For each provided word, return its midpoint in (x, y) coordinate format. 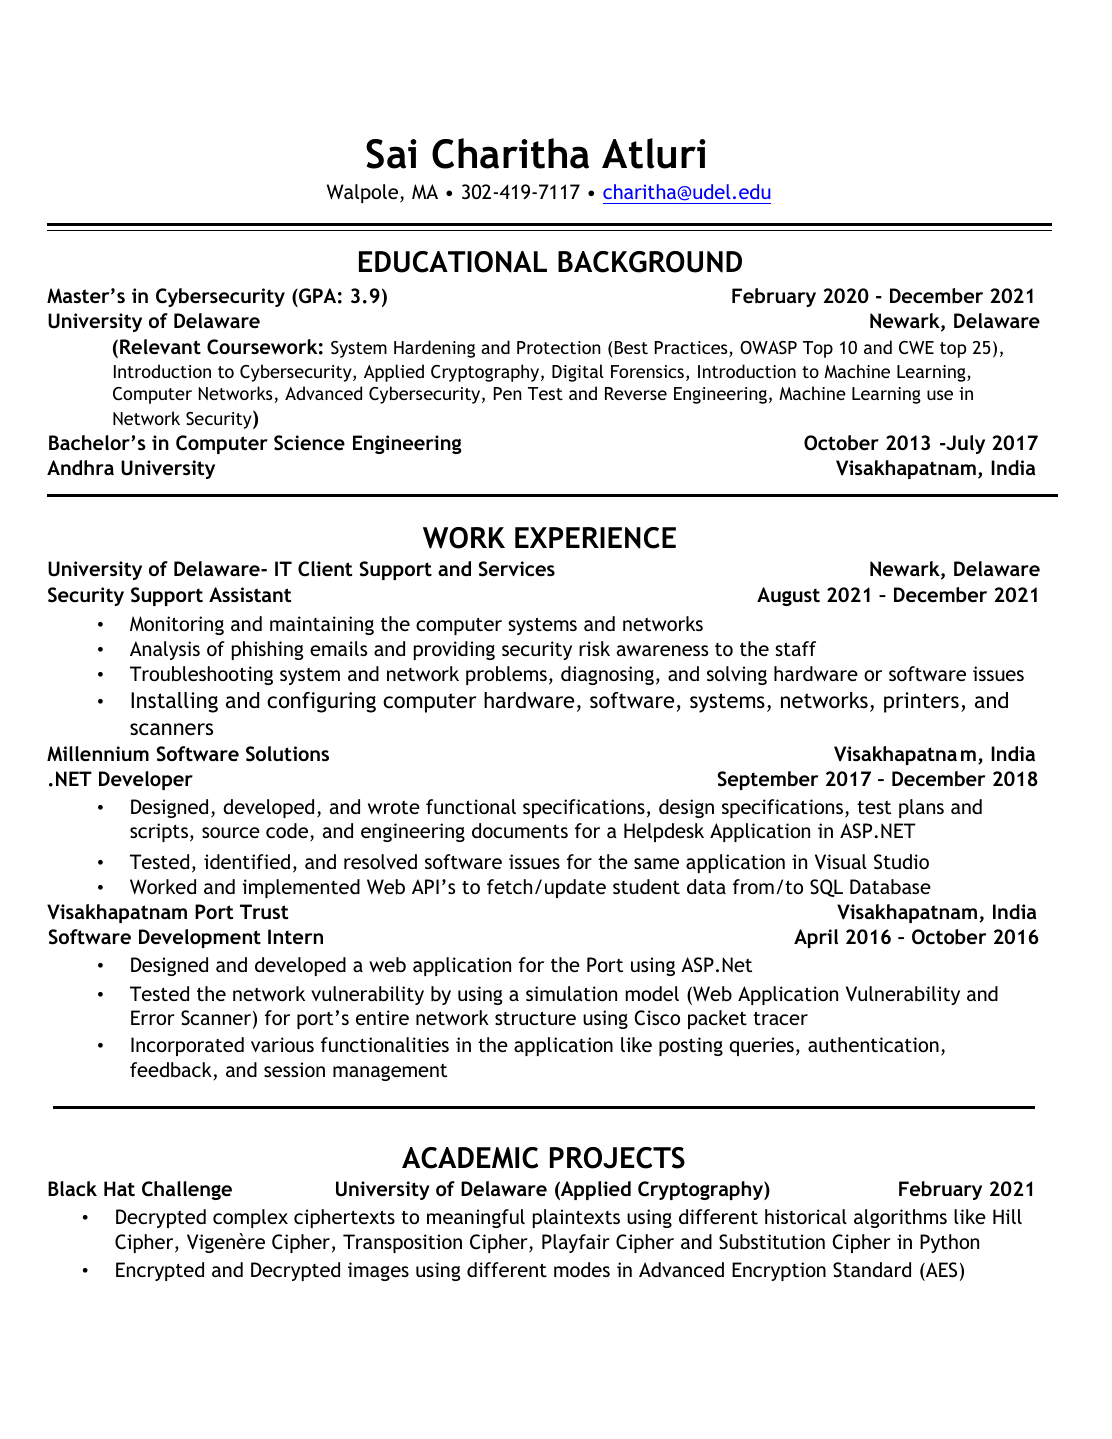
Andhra (80, 467)
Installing (174, 702)
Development (200, 938)
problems (506, 675)
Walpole (364, 193)
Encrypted (160, 1271)
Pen (508, 393)
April (816, 938)
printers (921, 702)
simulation (571, 993)
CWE (916, 348)
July (964, 444)
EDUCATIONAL (453, 262)
